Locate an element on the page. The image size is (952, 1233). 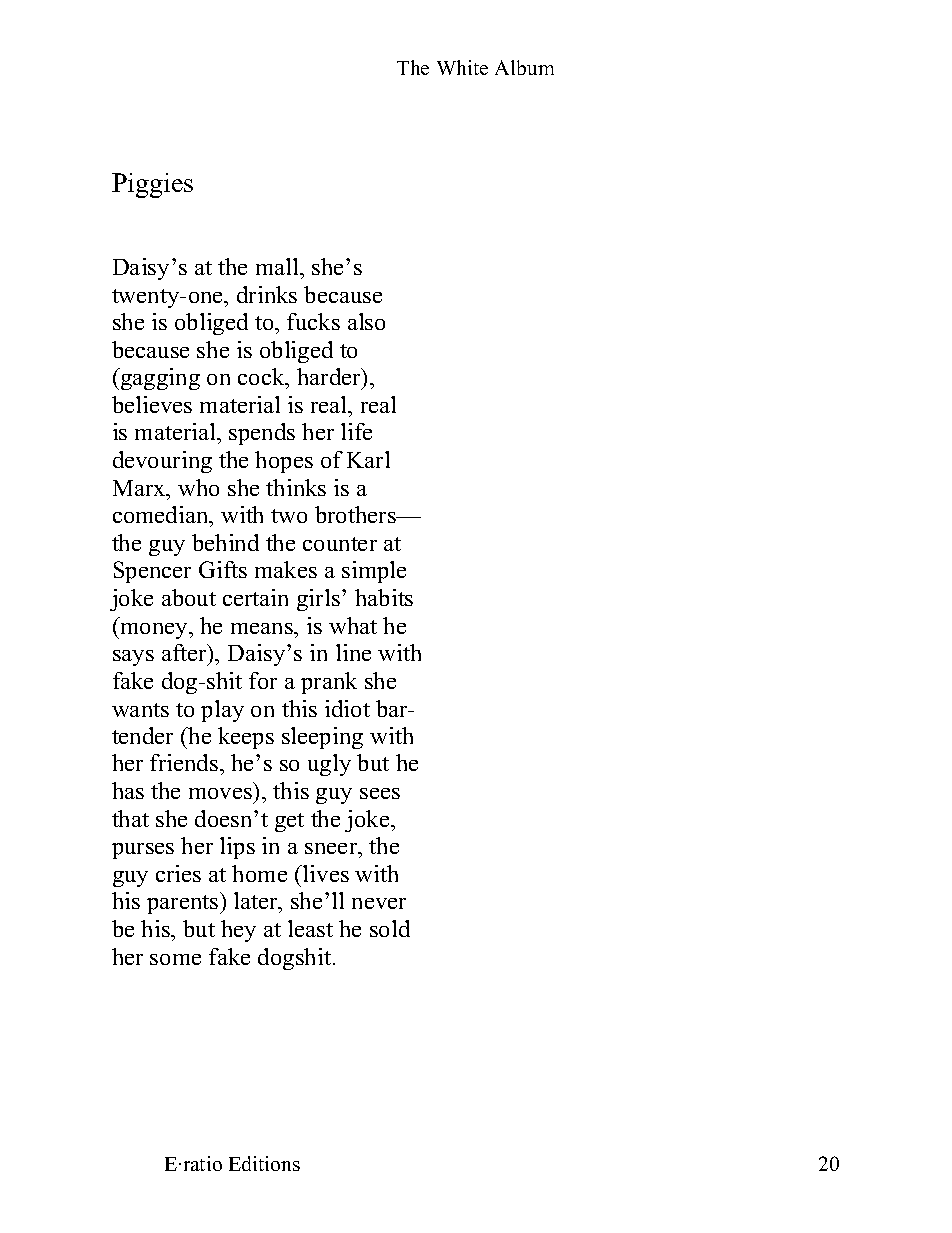
ugly is located at coordinates (329, 765).
